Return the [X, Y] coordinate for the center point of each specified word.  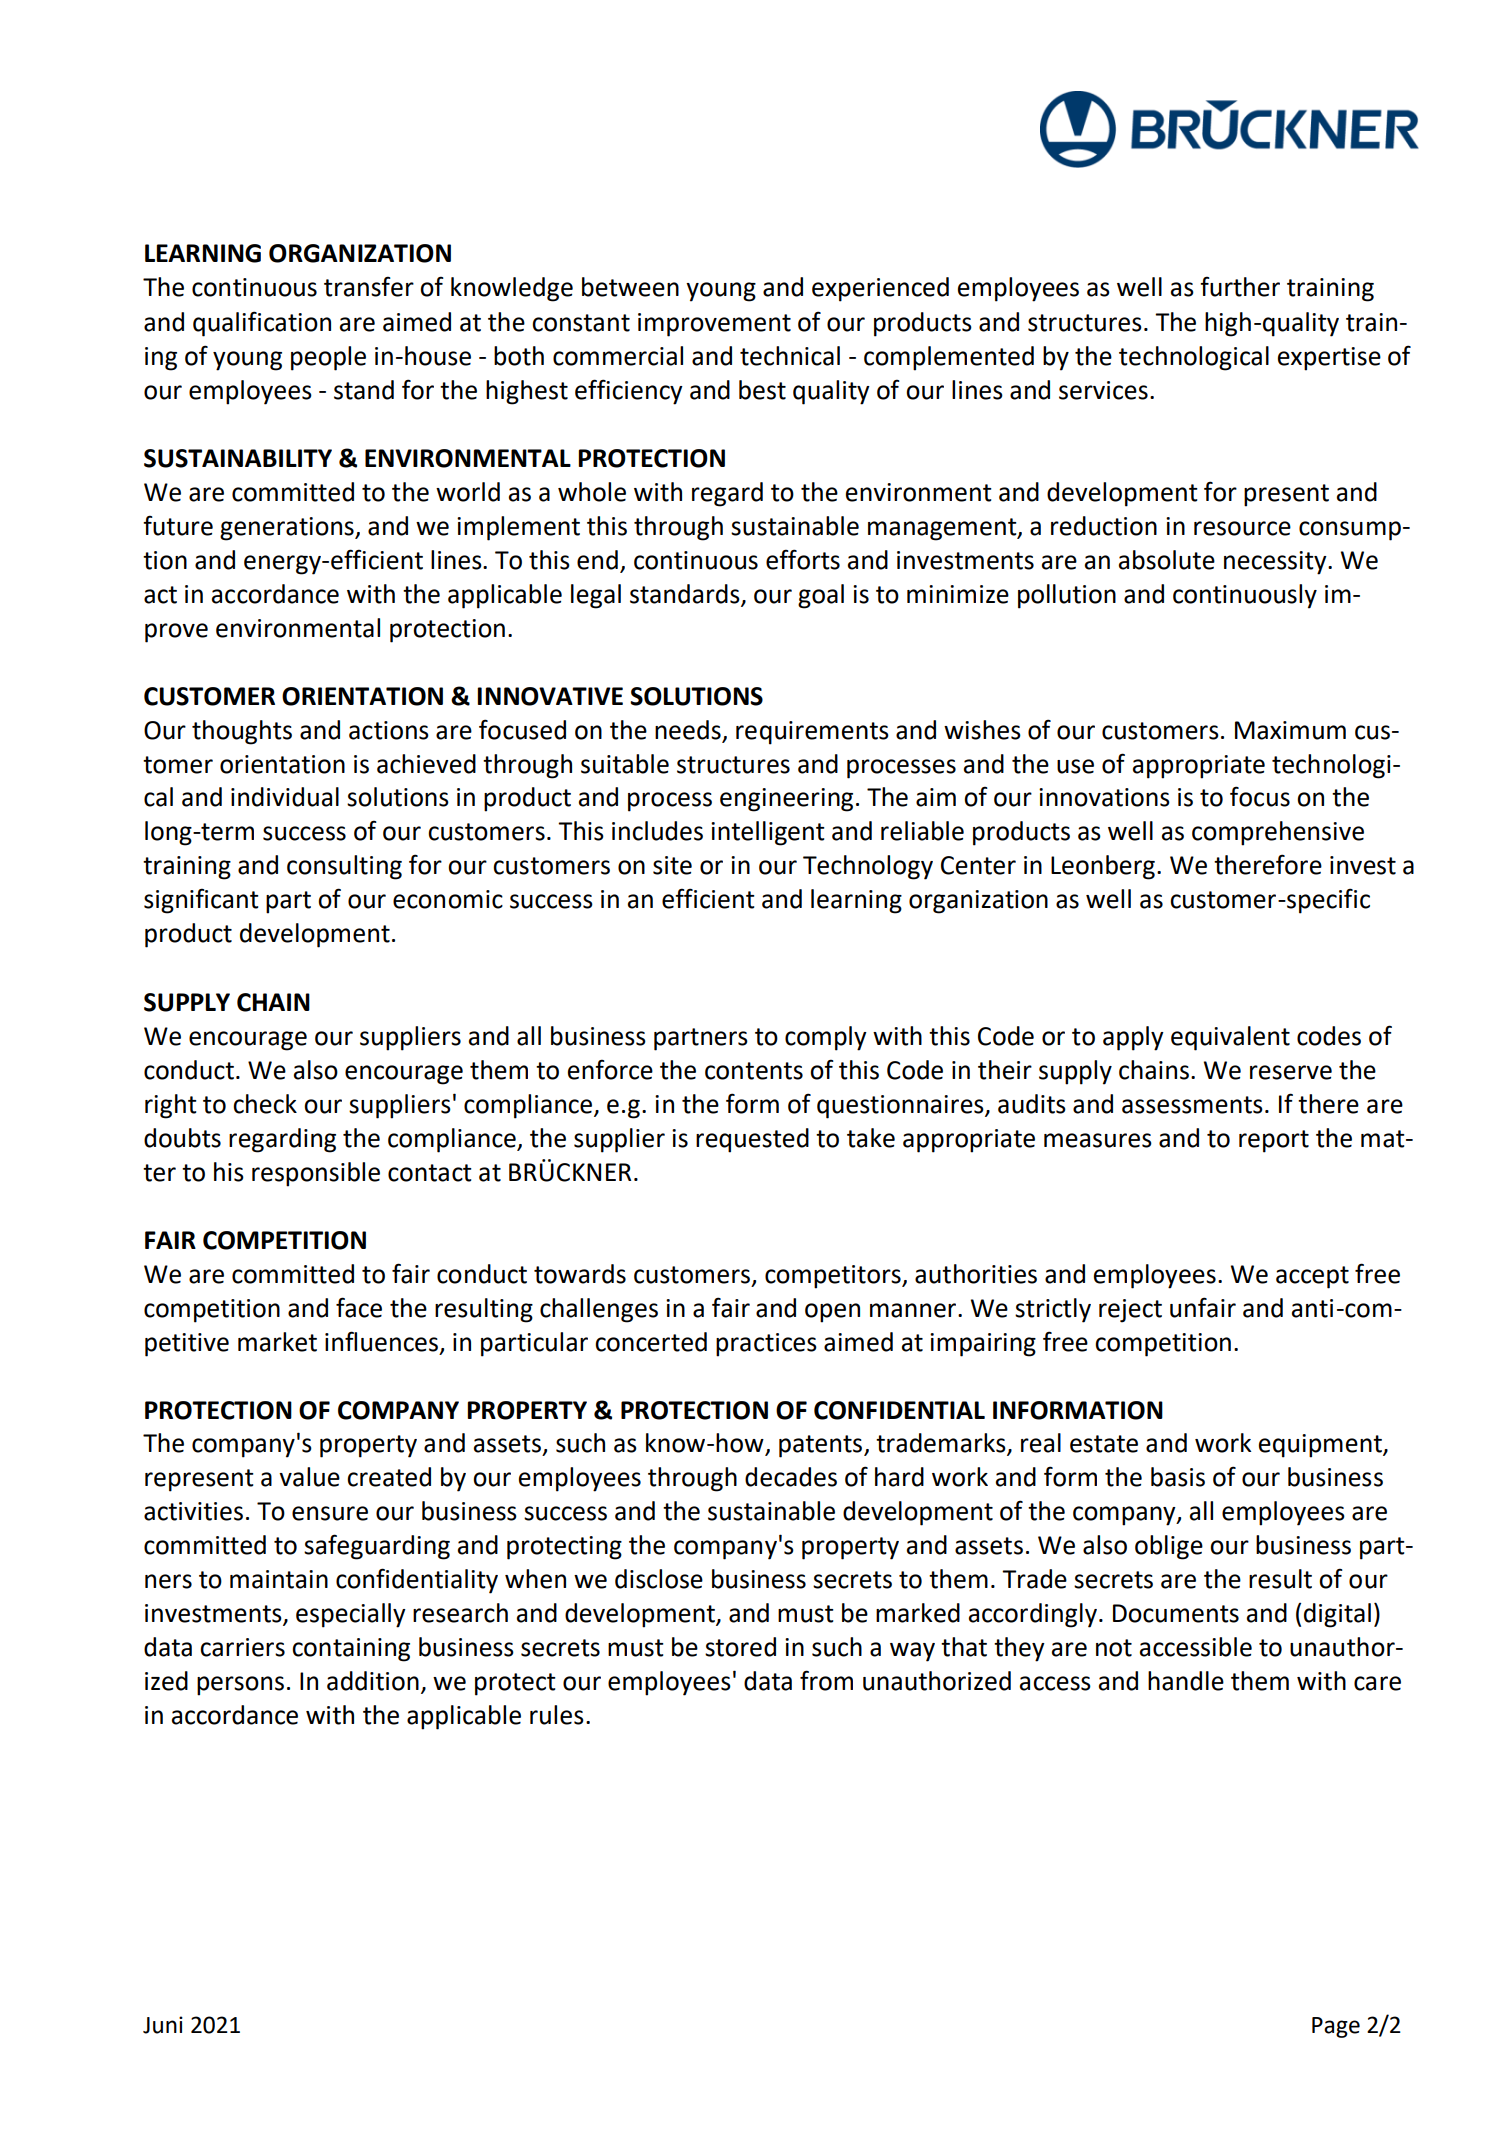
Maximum [1290, 730]
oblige [1169, 1547]
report [1274, 1141]
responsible [316, 1174]
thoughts [242, 732]
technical [790, 356]
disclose [659, 1579]
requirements [812, 733]
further [1240, 286]
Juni [163, 2025]
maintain [279, 1579]
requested [752, 1140]
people [328, 358]
